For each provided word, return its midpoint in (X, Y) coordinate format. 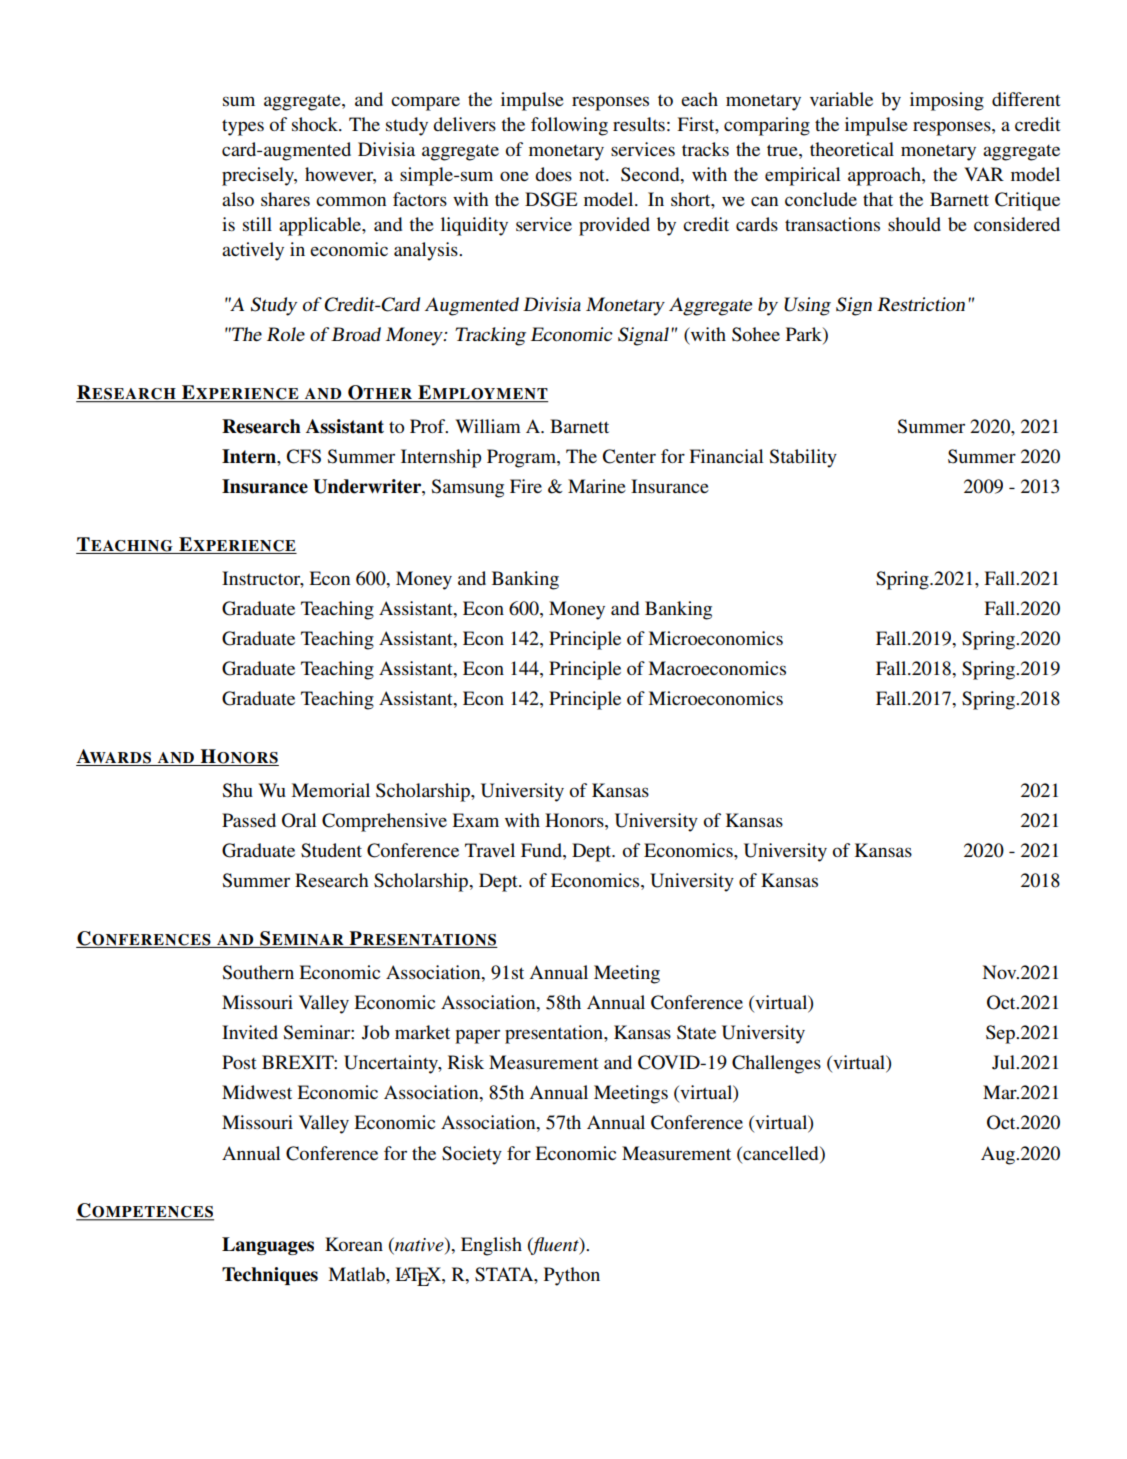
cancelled (781, 1153)
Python (572, 1276)
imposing (947, 101)
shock (316, 124)
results (639, 124)
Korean (354, 1244)
